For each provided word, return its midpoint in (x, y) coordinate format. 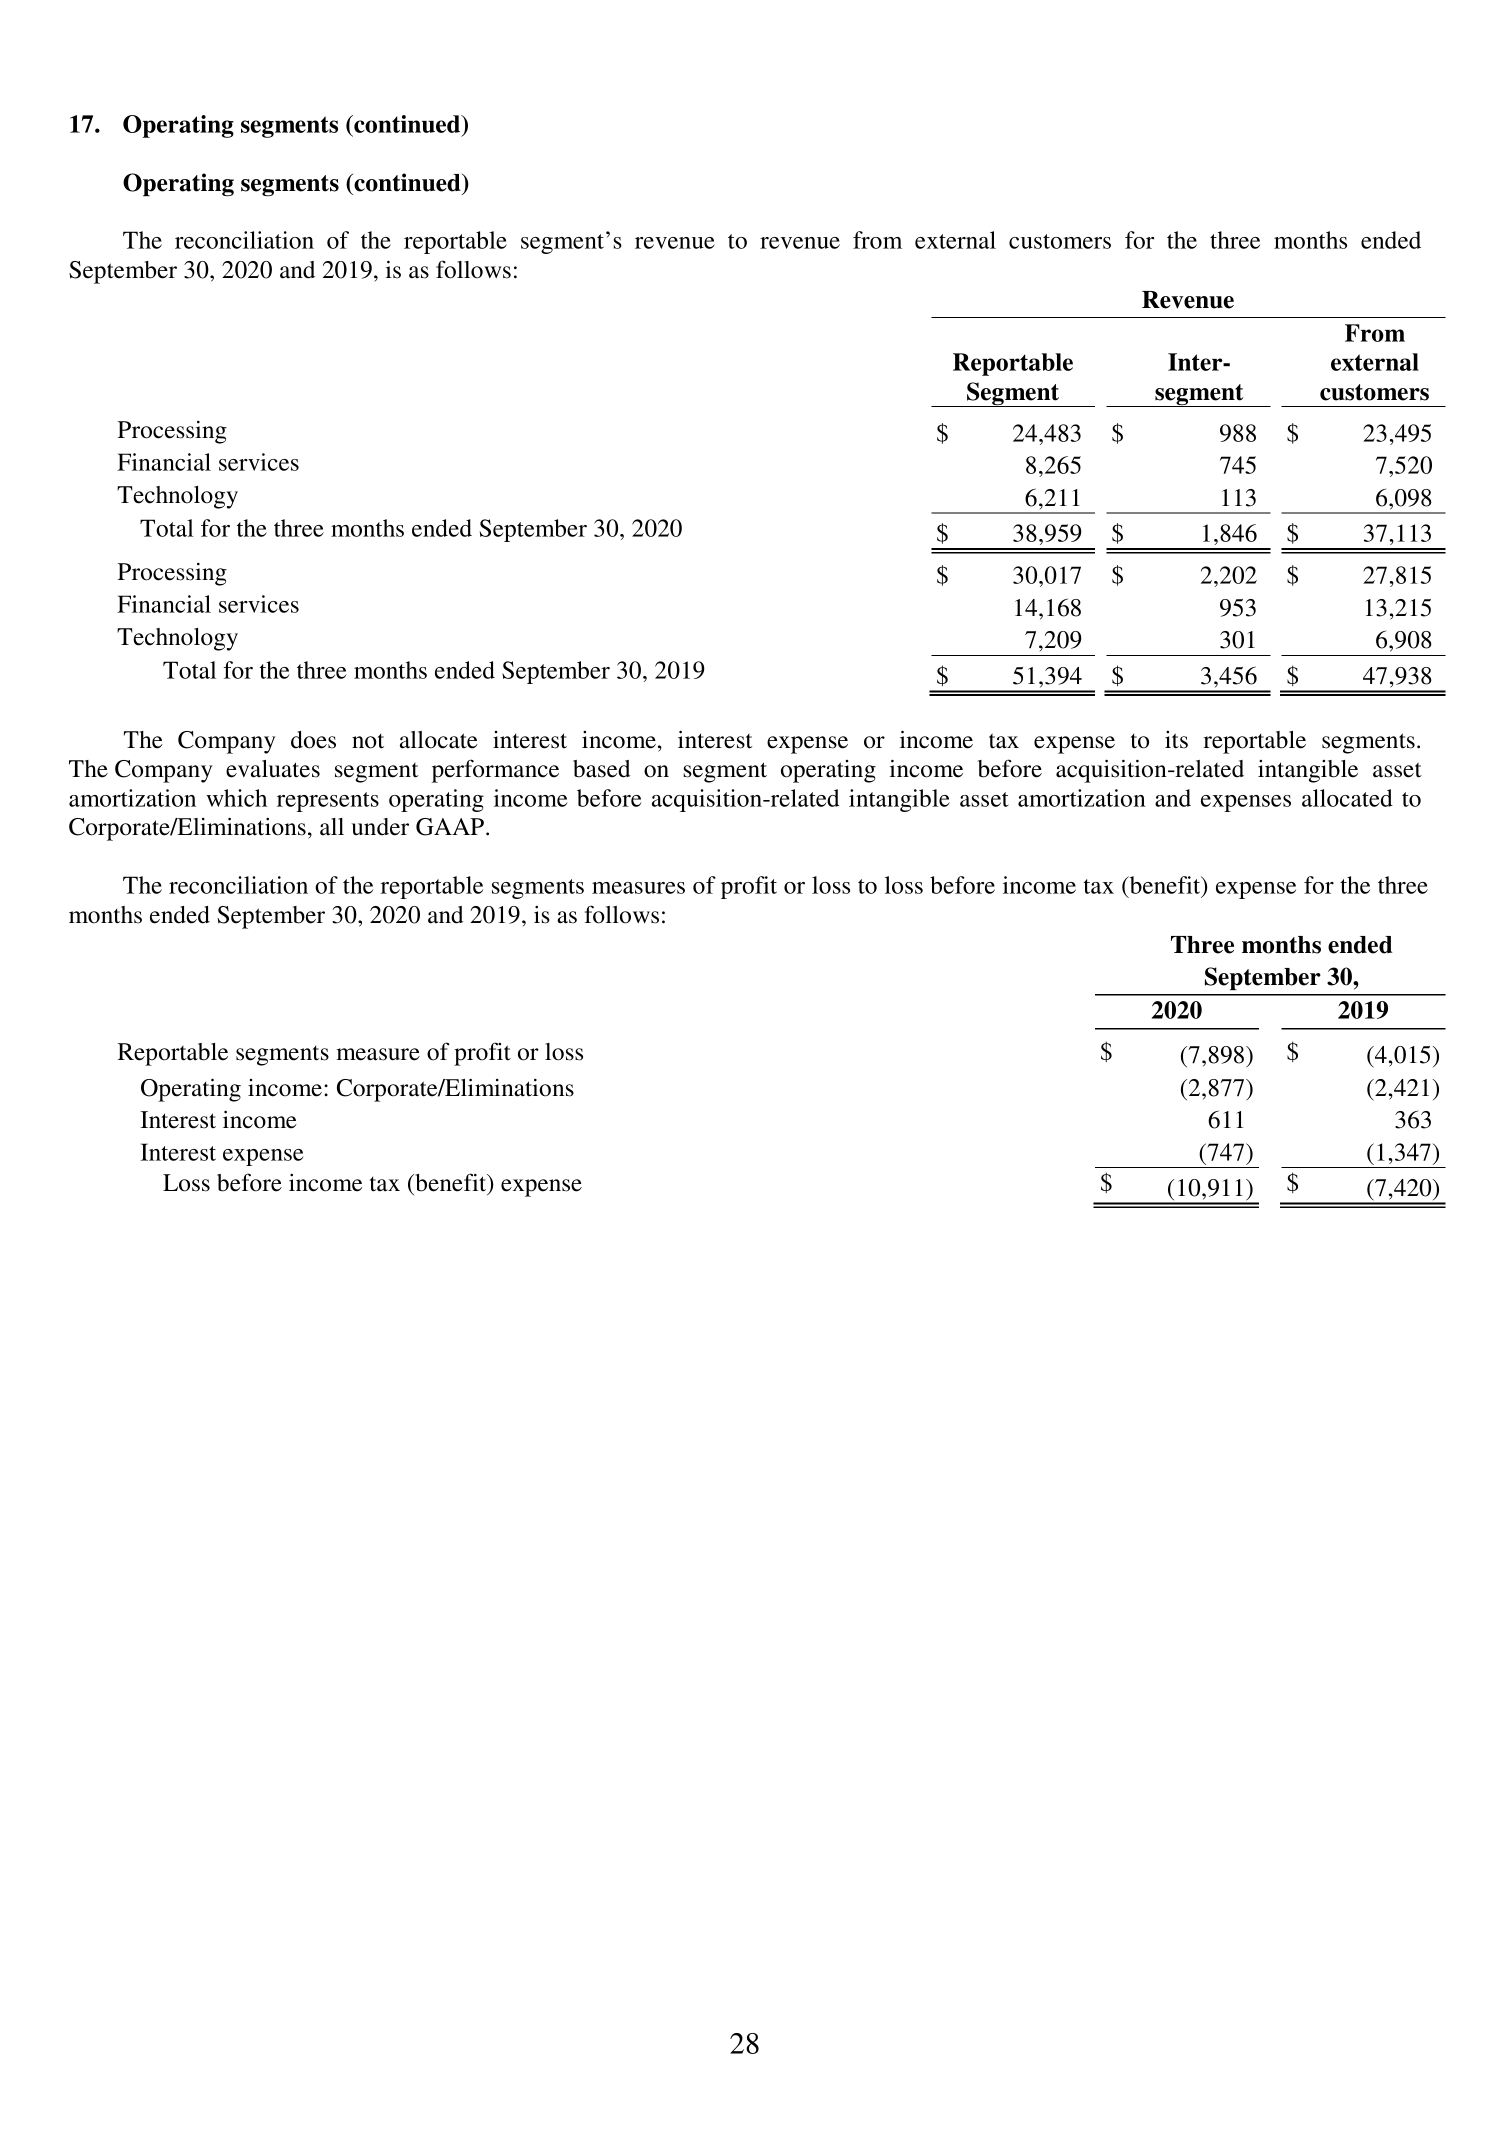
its (1176, 740)
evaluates (273, 769)
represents (328, 802)
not (368, 741)
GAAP (450, 827)
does (313, 740)
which (236, 798)
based (601, 769)
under (380, 827)
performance (495, 771)
